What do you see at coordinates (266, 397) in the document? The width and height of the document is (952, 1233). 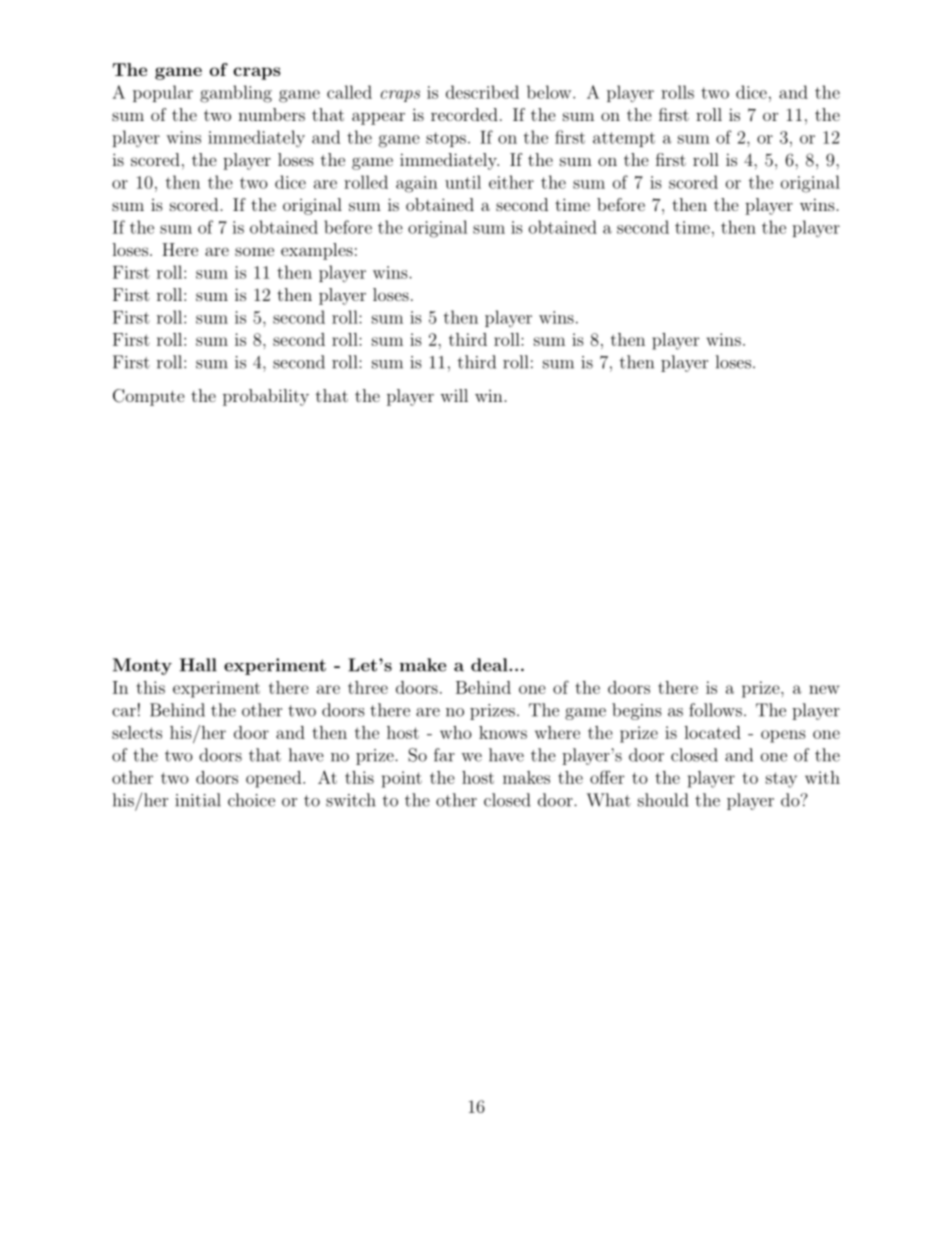 I see `probability` at bounding box center [266, 397].
